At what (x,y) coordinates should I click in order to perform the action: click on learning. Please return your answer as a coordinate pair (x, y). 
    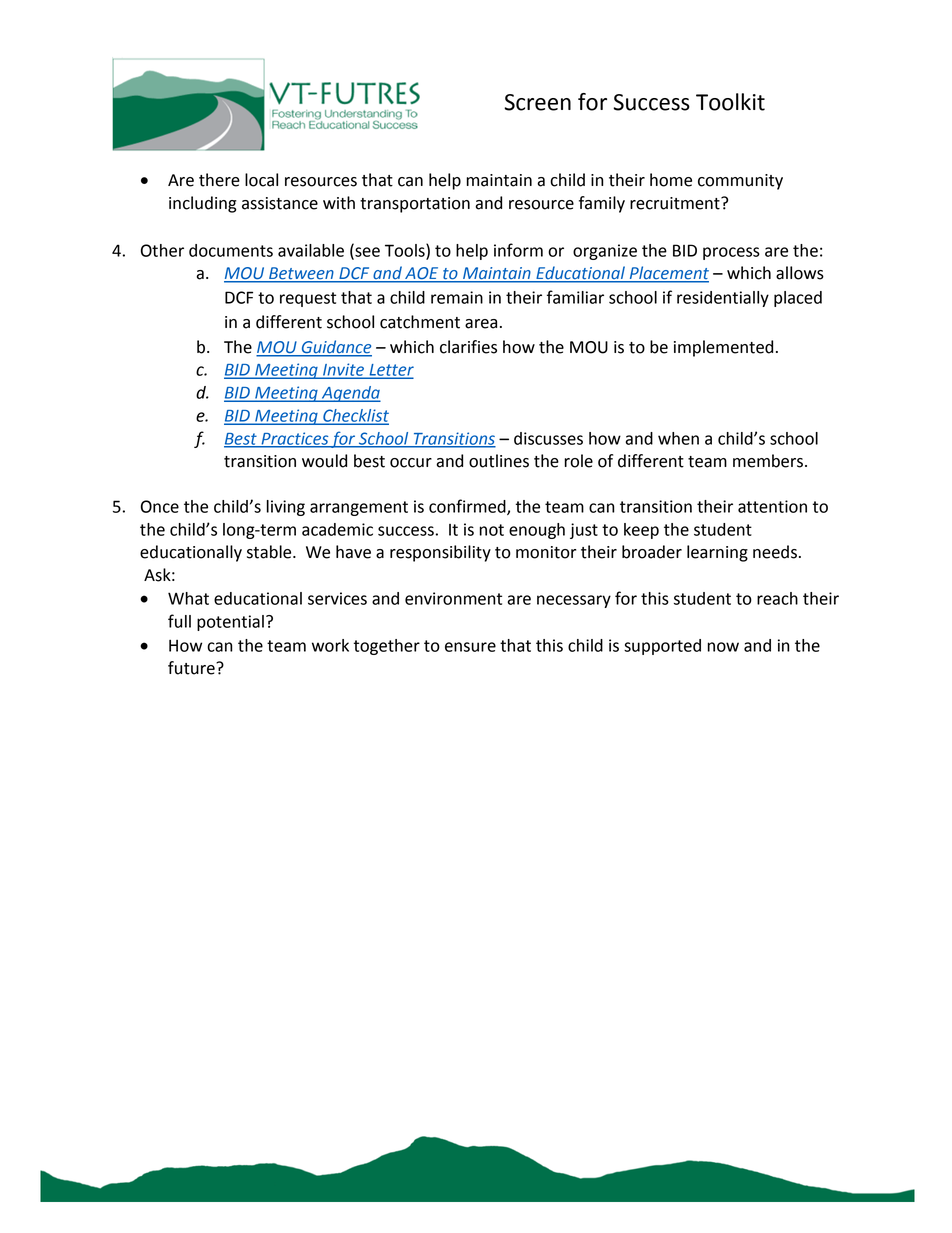
    Looking at the image, I should click on (717, 553).
